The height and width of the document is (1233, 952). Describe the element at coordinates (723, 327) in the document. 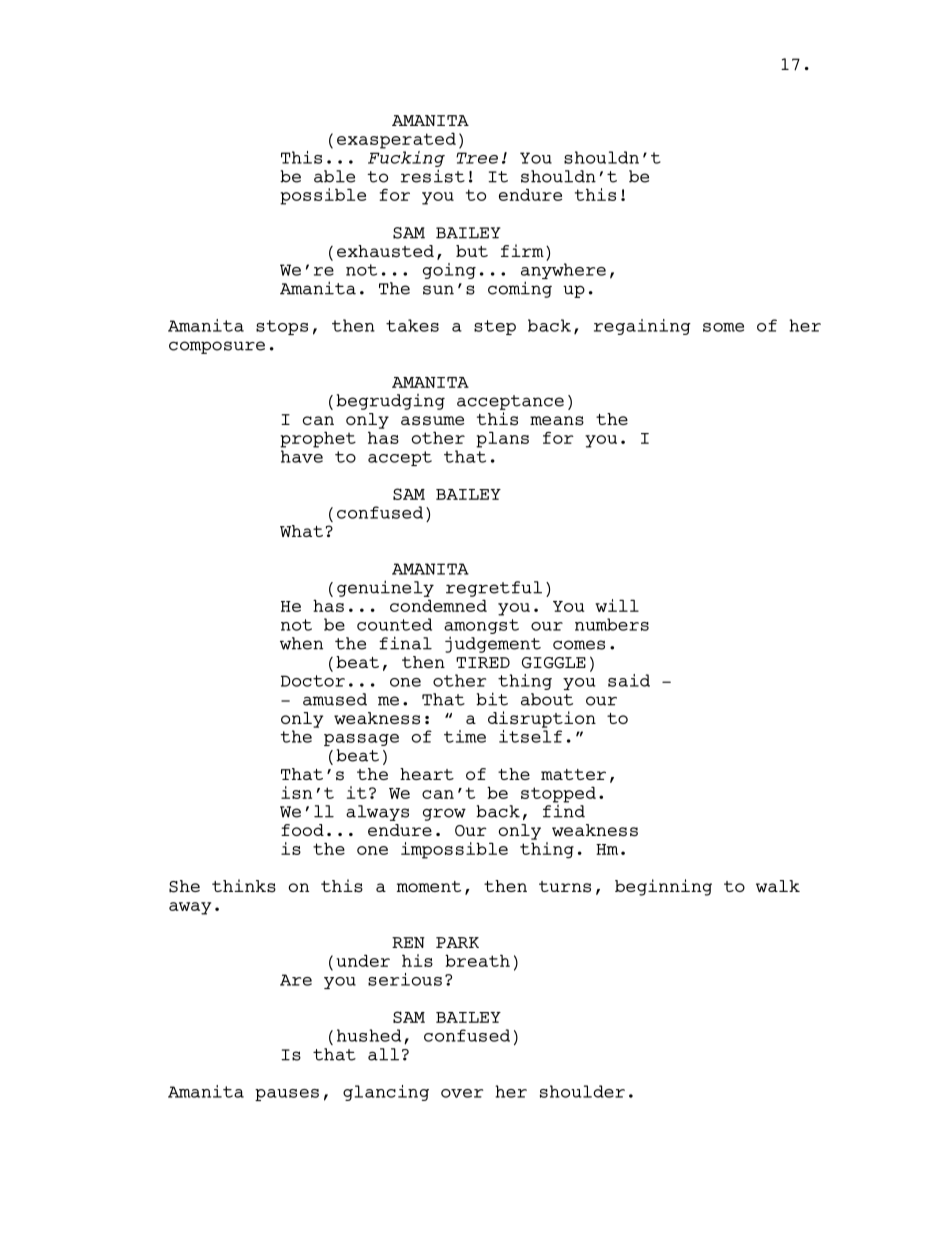

I see `some` at that location.
